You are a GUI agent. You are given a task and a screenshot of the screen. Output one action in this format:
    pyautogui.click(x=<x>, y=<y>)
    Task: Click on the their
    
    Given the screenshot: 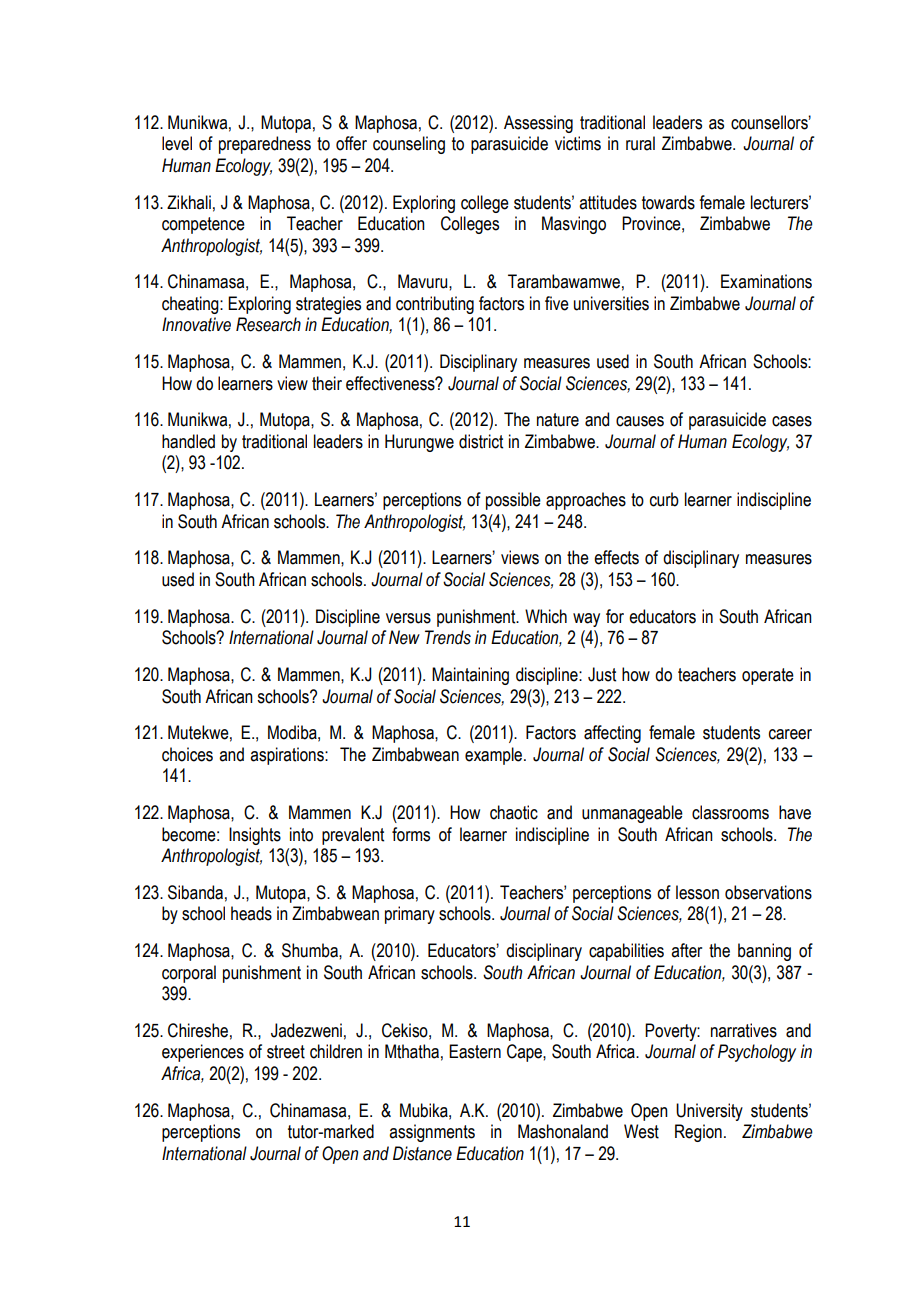 What is the action you would take?
    pyautogui.click(x=327, y=383)
